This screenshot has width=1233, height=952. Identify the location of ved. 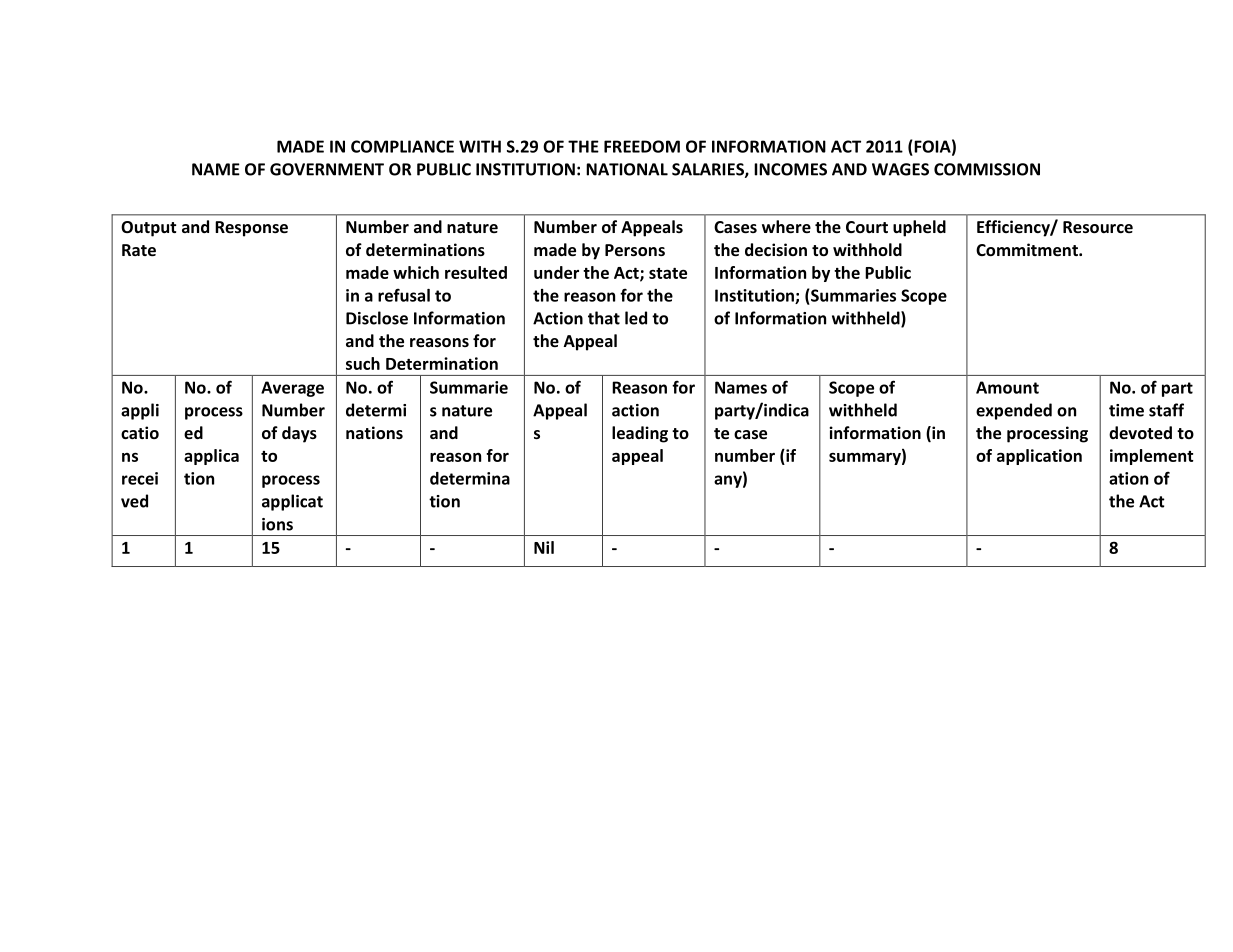
(134, 501).
